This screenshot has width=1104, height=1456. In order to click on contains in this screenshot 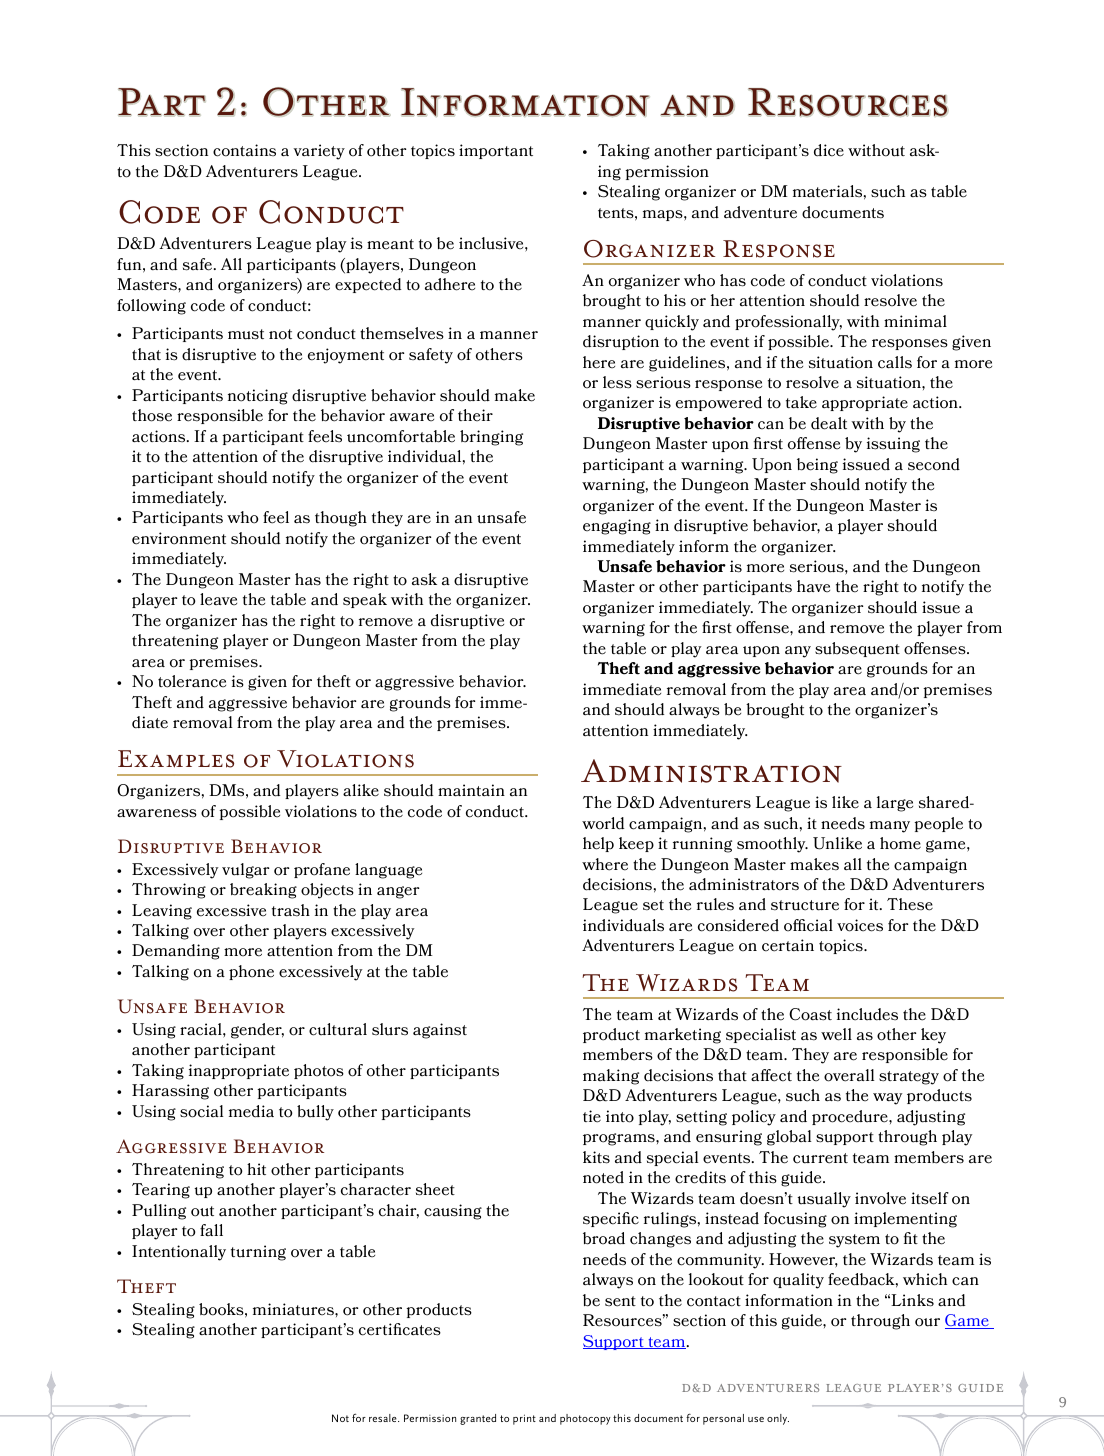, I will do `click(244, 150)`.
